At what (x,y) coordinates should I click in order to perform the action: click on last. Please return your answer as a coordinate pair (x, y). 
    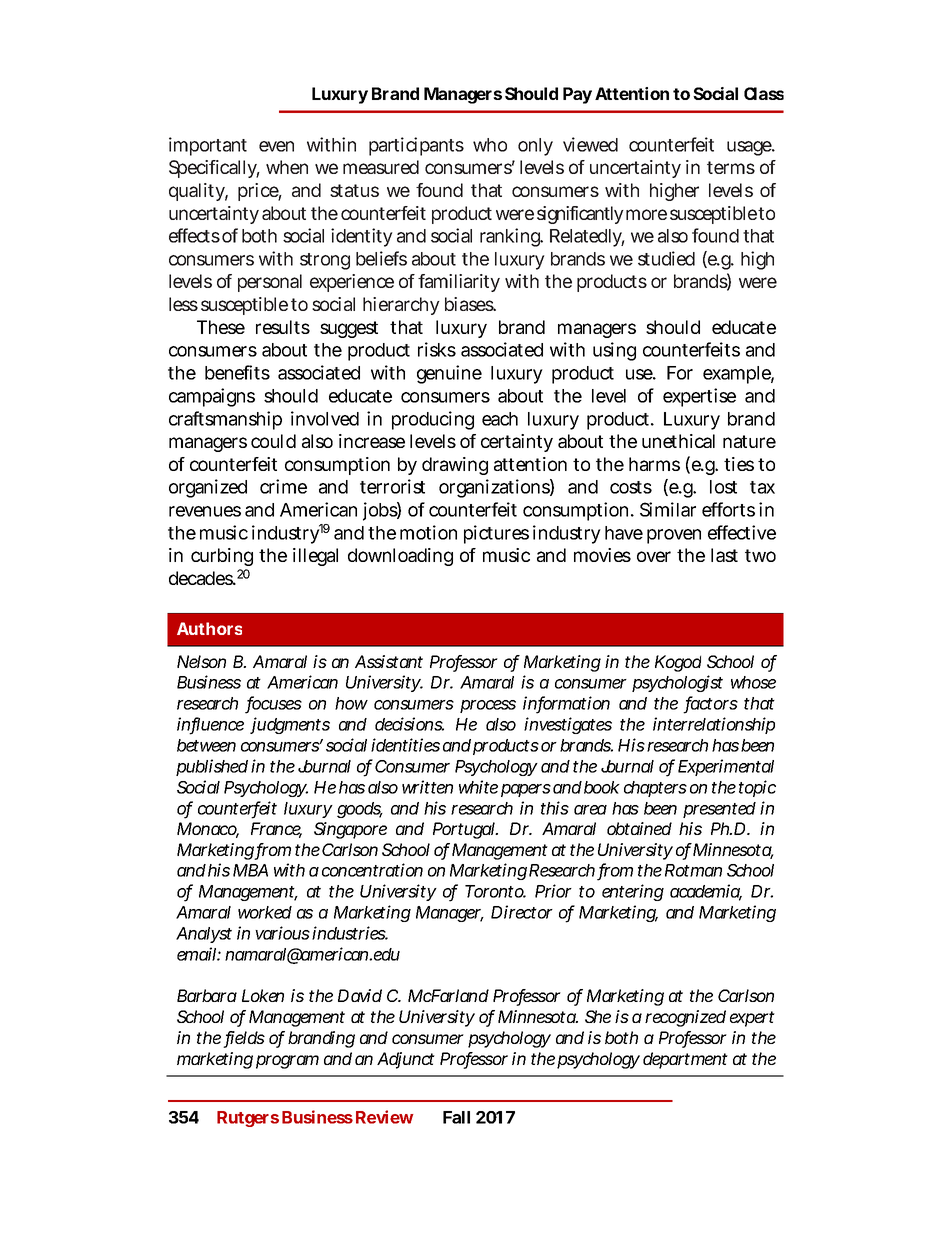
    Looking at the image, I should click on (724, 555).
